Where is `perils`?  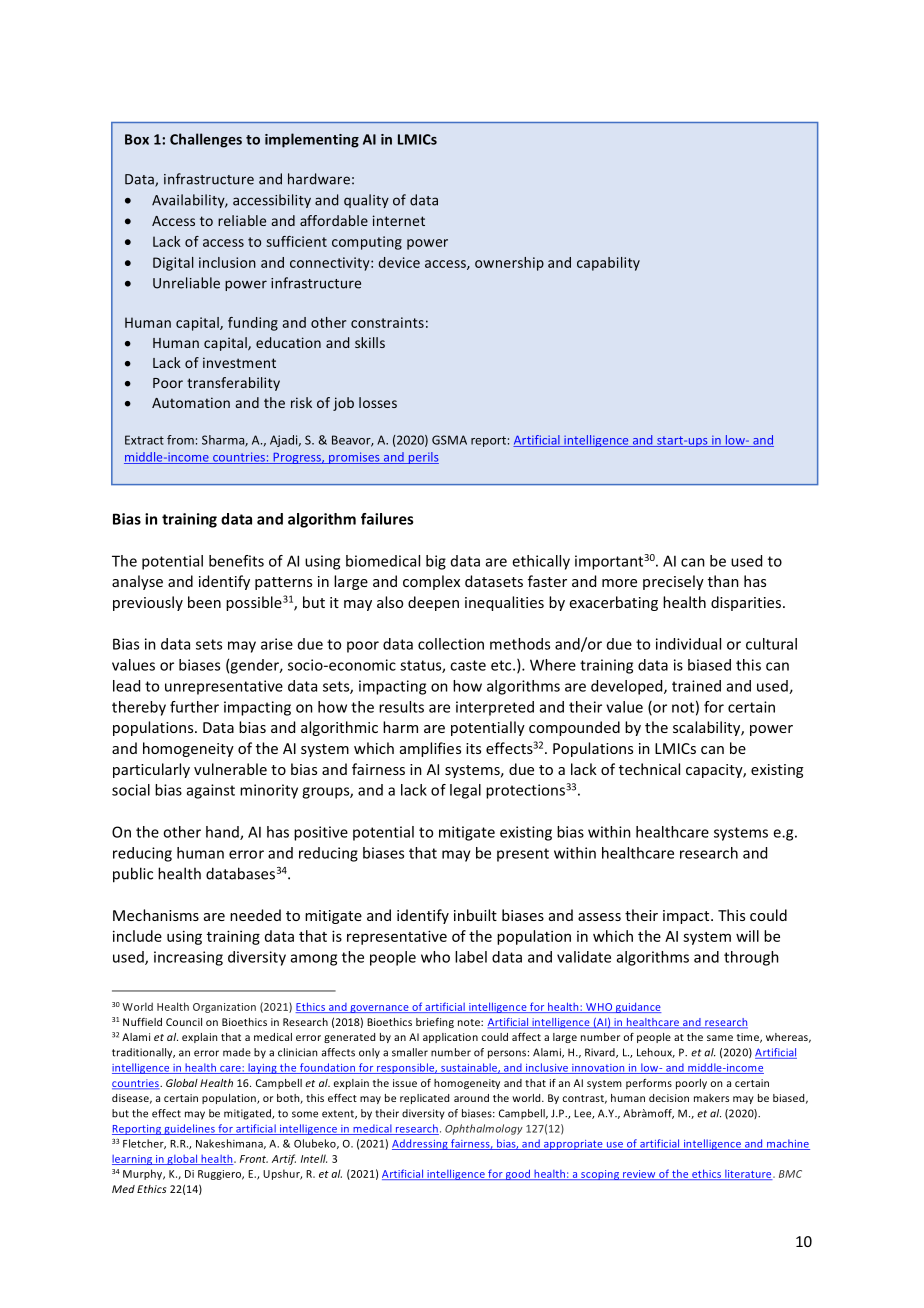 perils is located at coordinates (422, 458).
